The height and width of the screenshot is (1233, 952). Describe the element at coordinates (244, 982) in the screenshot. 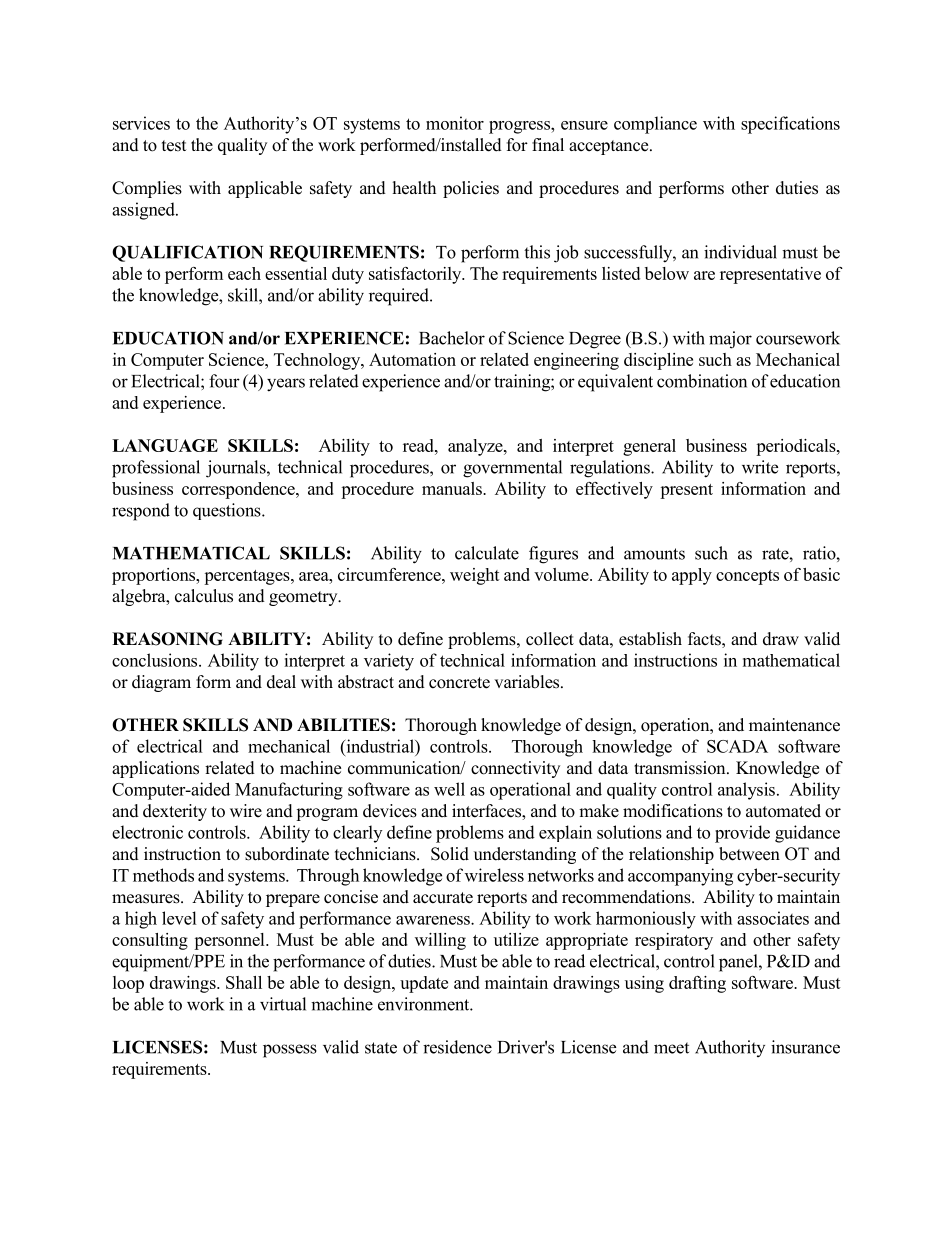

I see `Shall` at that location.
